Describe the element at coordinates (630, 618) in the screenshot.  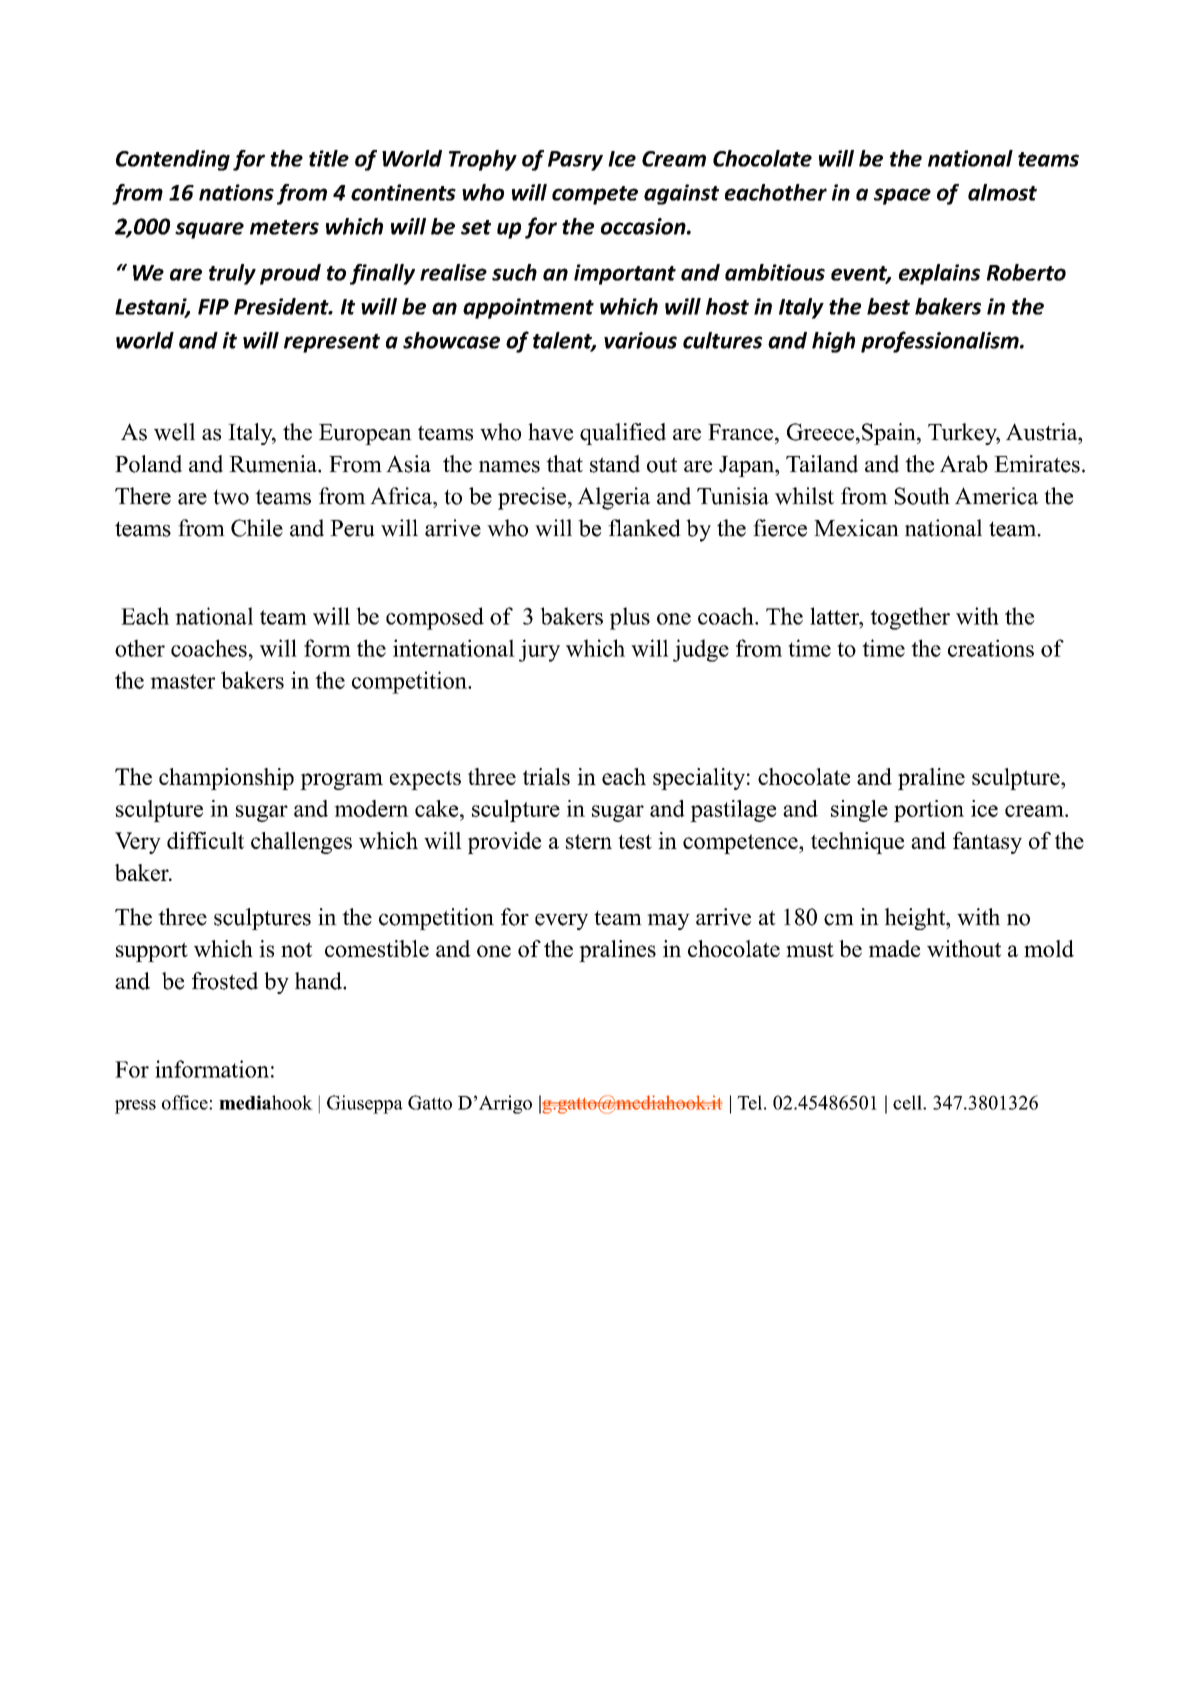
I see `plus` at that location.
